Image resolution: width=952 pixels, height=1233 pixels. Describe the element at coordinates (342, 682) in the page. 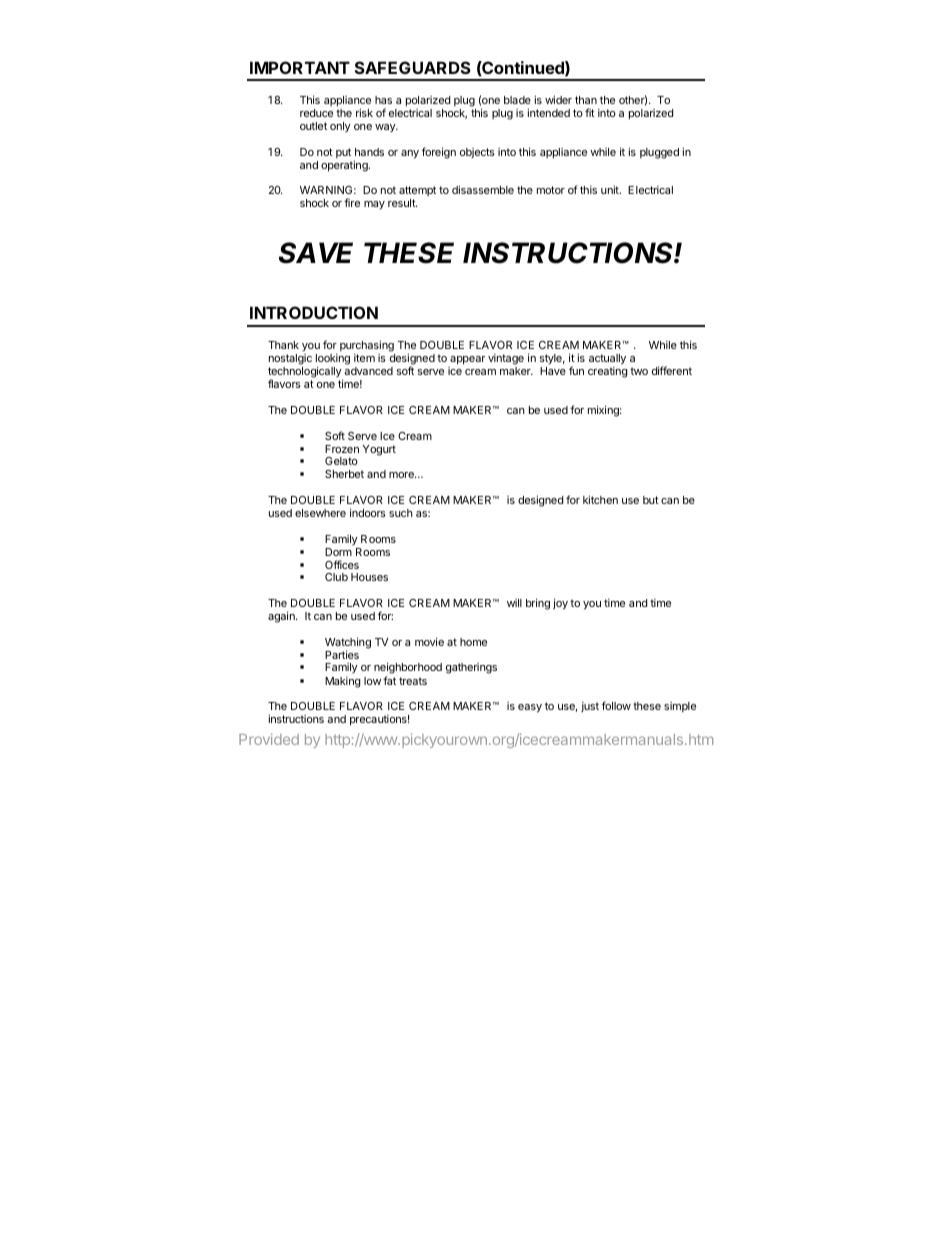

I see `Making` at that location.
